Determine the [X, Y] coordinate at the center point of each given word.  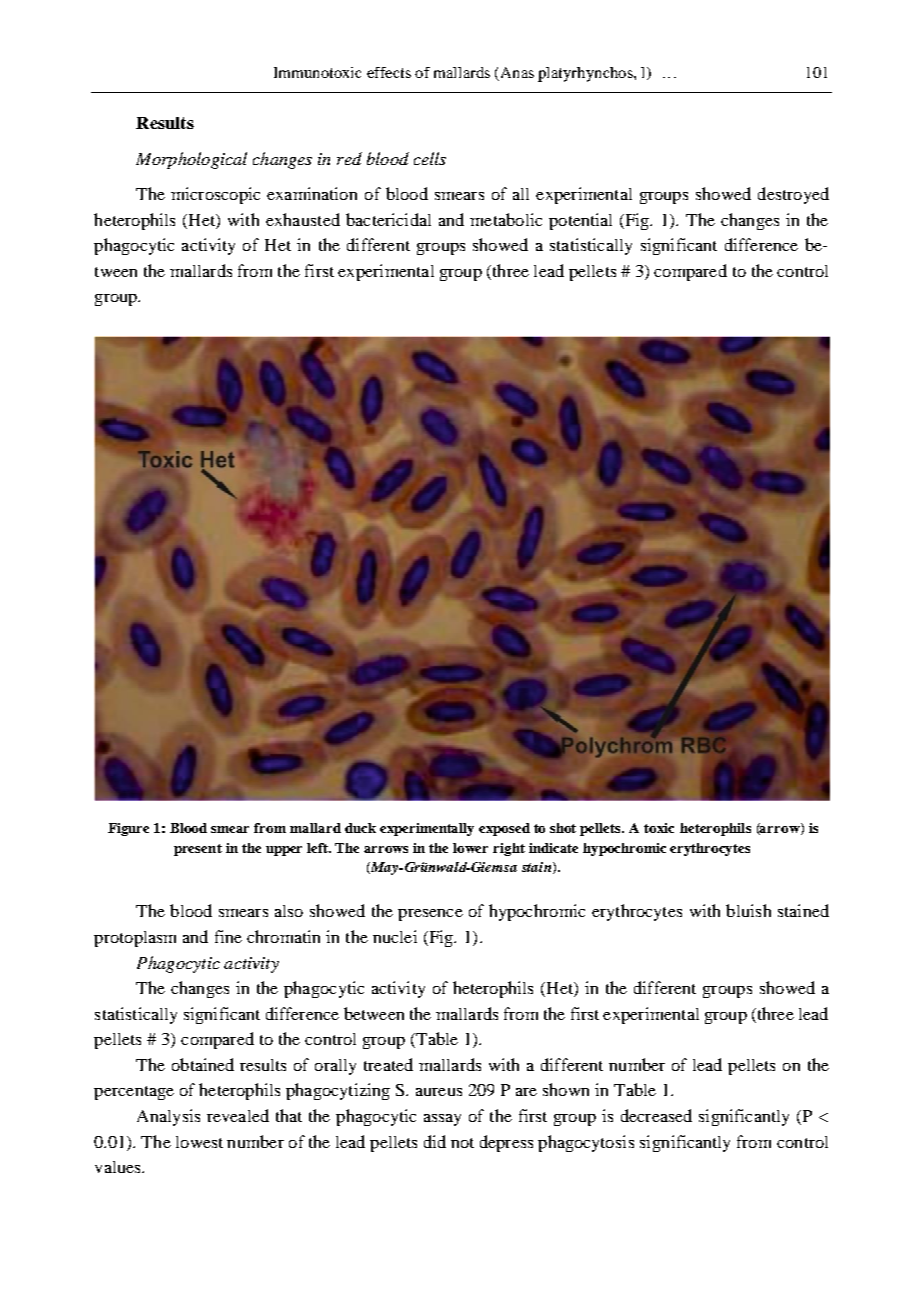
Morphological [191, 160]
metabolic [506, 219]
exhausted [303, 219]
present [198, 850]
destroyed [793, 195]
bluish [748, 910]
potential [580, 221]
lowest [199, 1142]
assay [442, 1120]
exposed [504, 829]
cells [430, 158]
